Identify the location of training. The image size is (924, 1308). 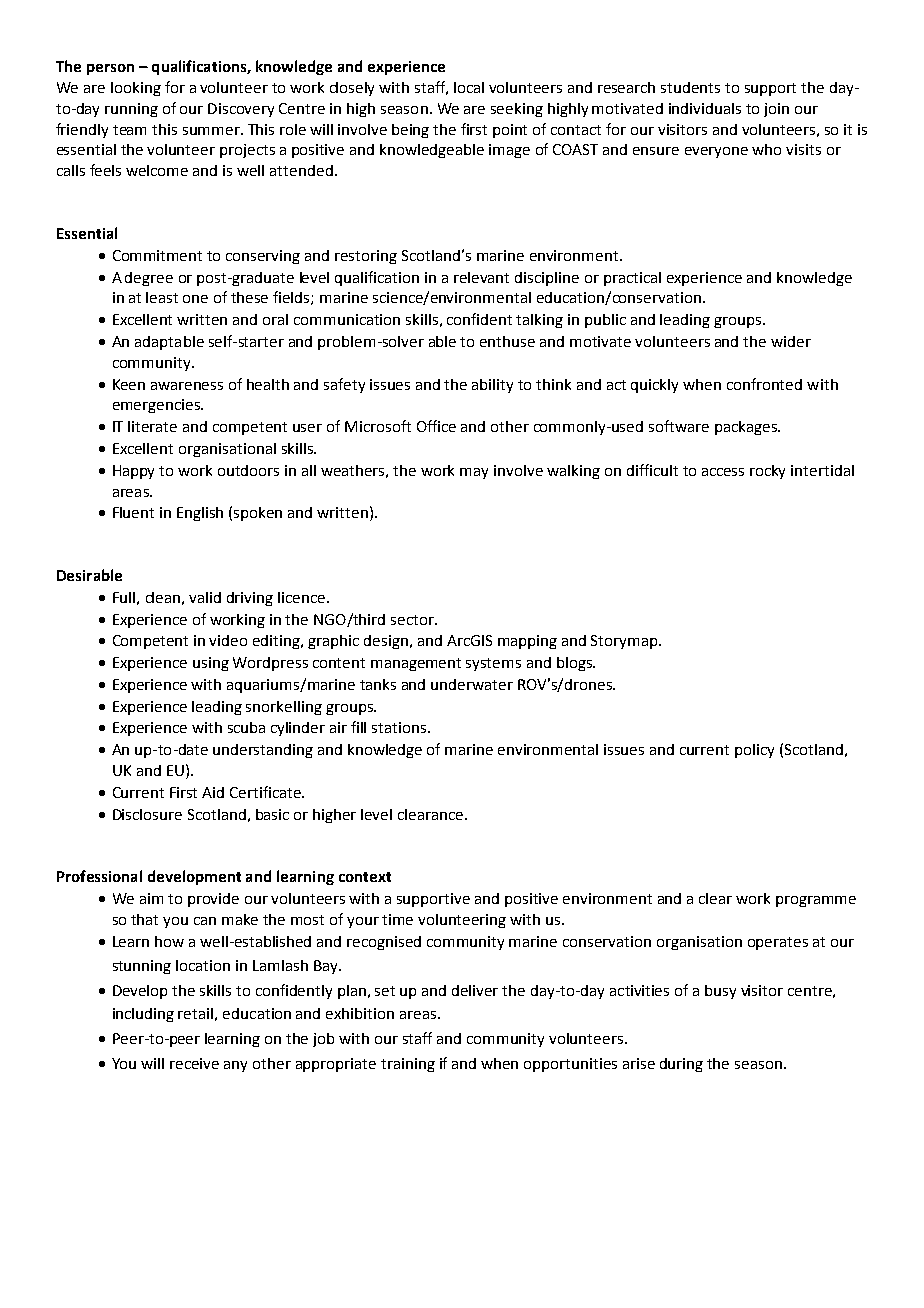
(408, 1065).
